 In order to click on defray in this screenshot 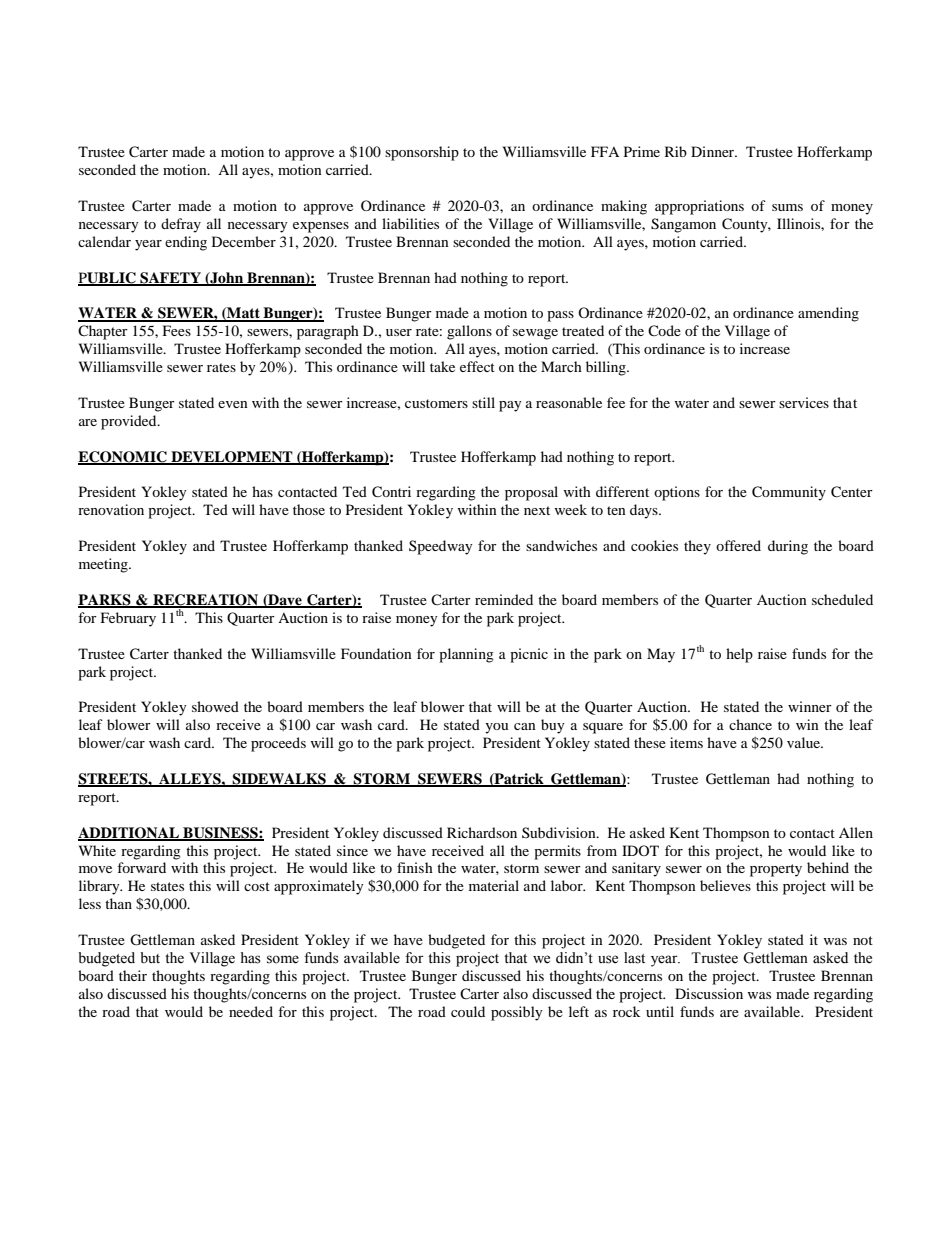, I will do `click(181, 225)`.
